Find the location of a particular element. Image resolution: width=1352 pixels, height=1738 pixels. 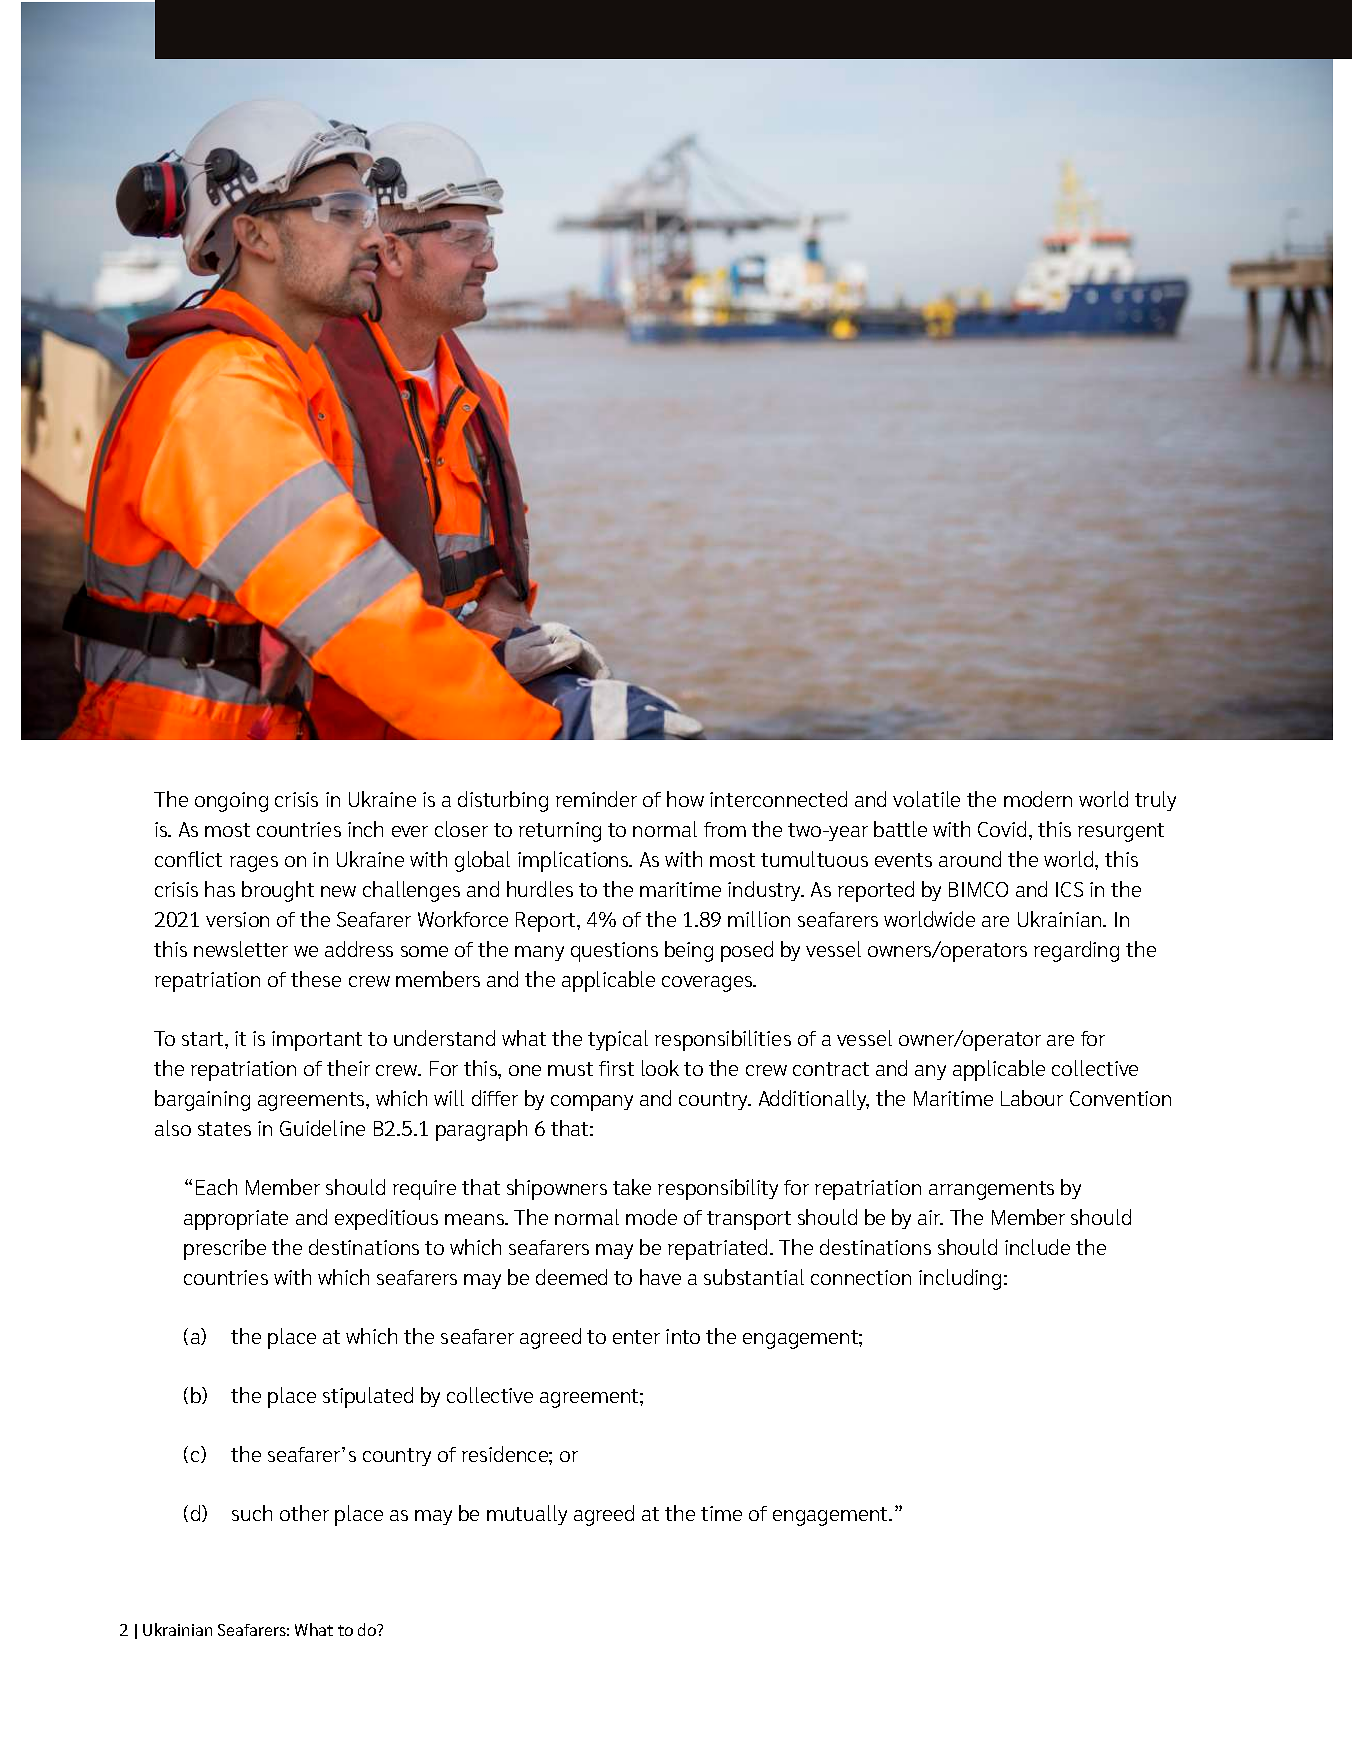

ongoing is located at coordinates (231, 802).
